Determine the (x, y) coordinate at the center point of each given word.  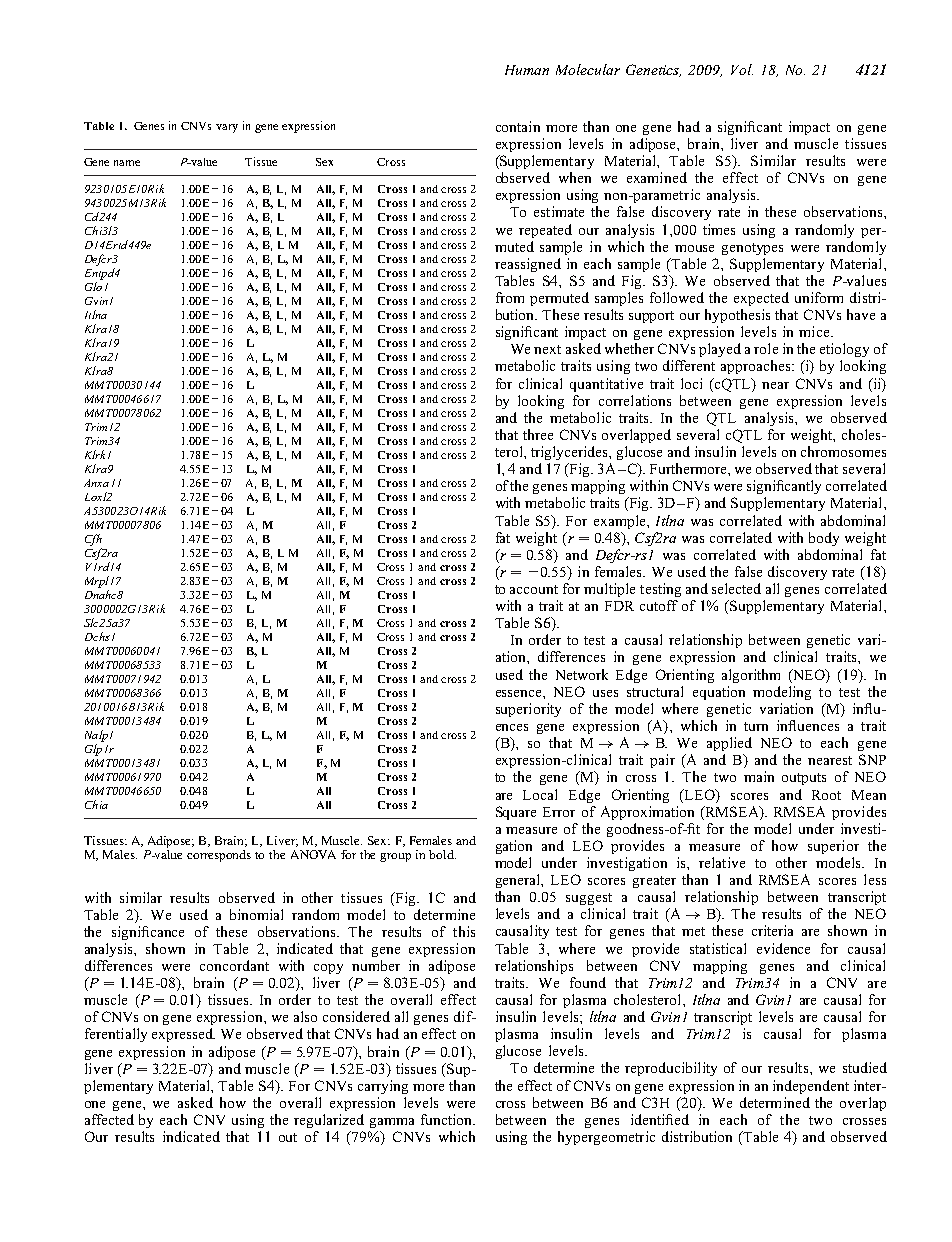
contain (518, 126)
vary (227, 128)
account (534, 589)
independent (811, 1087)
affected (109, 1119)
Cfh (93, 540)
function (447, 1119)
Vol (742, 69)
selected (736, 588)
